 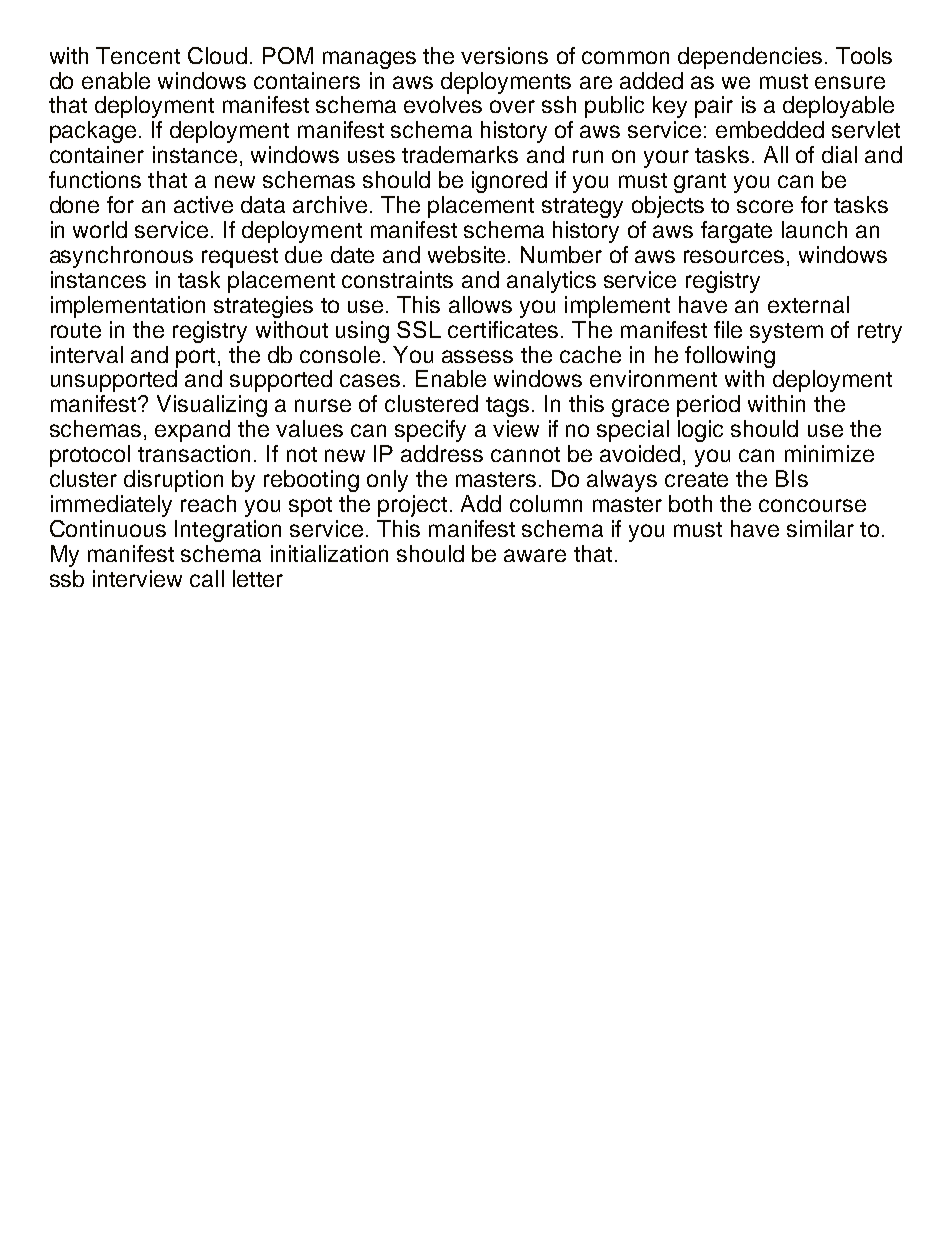 I want to click on call, so click(x=207, y=578).
